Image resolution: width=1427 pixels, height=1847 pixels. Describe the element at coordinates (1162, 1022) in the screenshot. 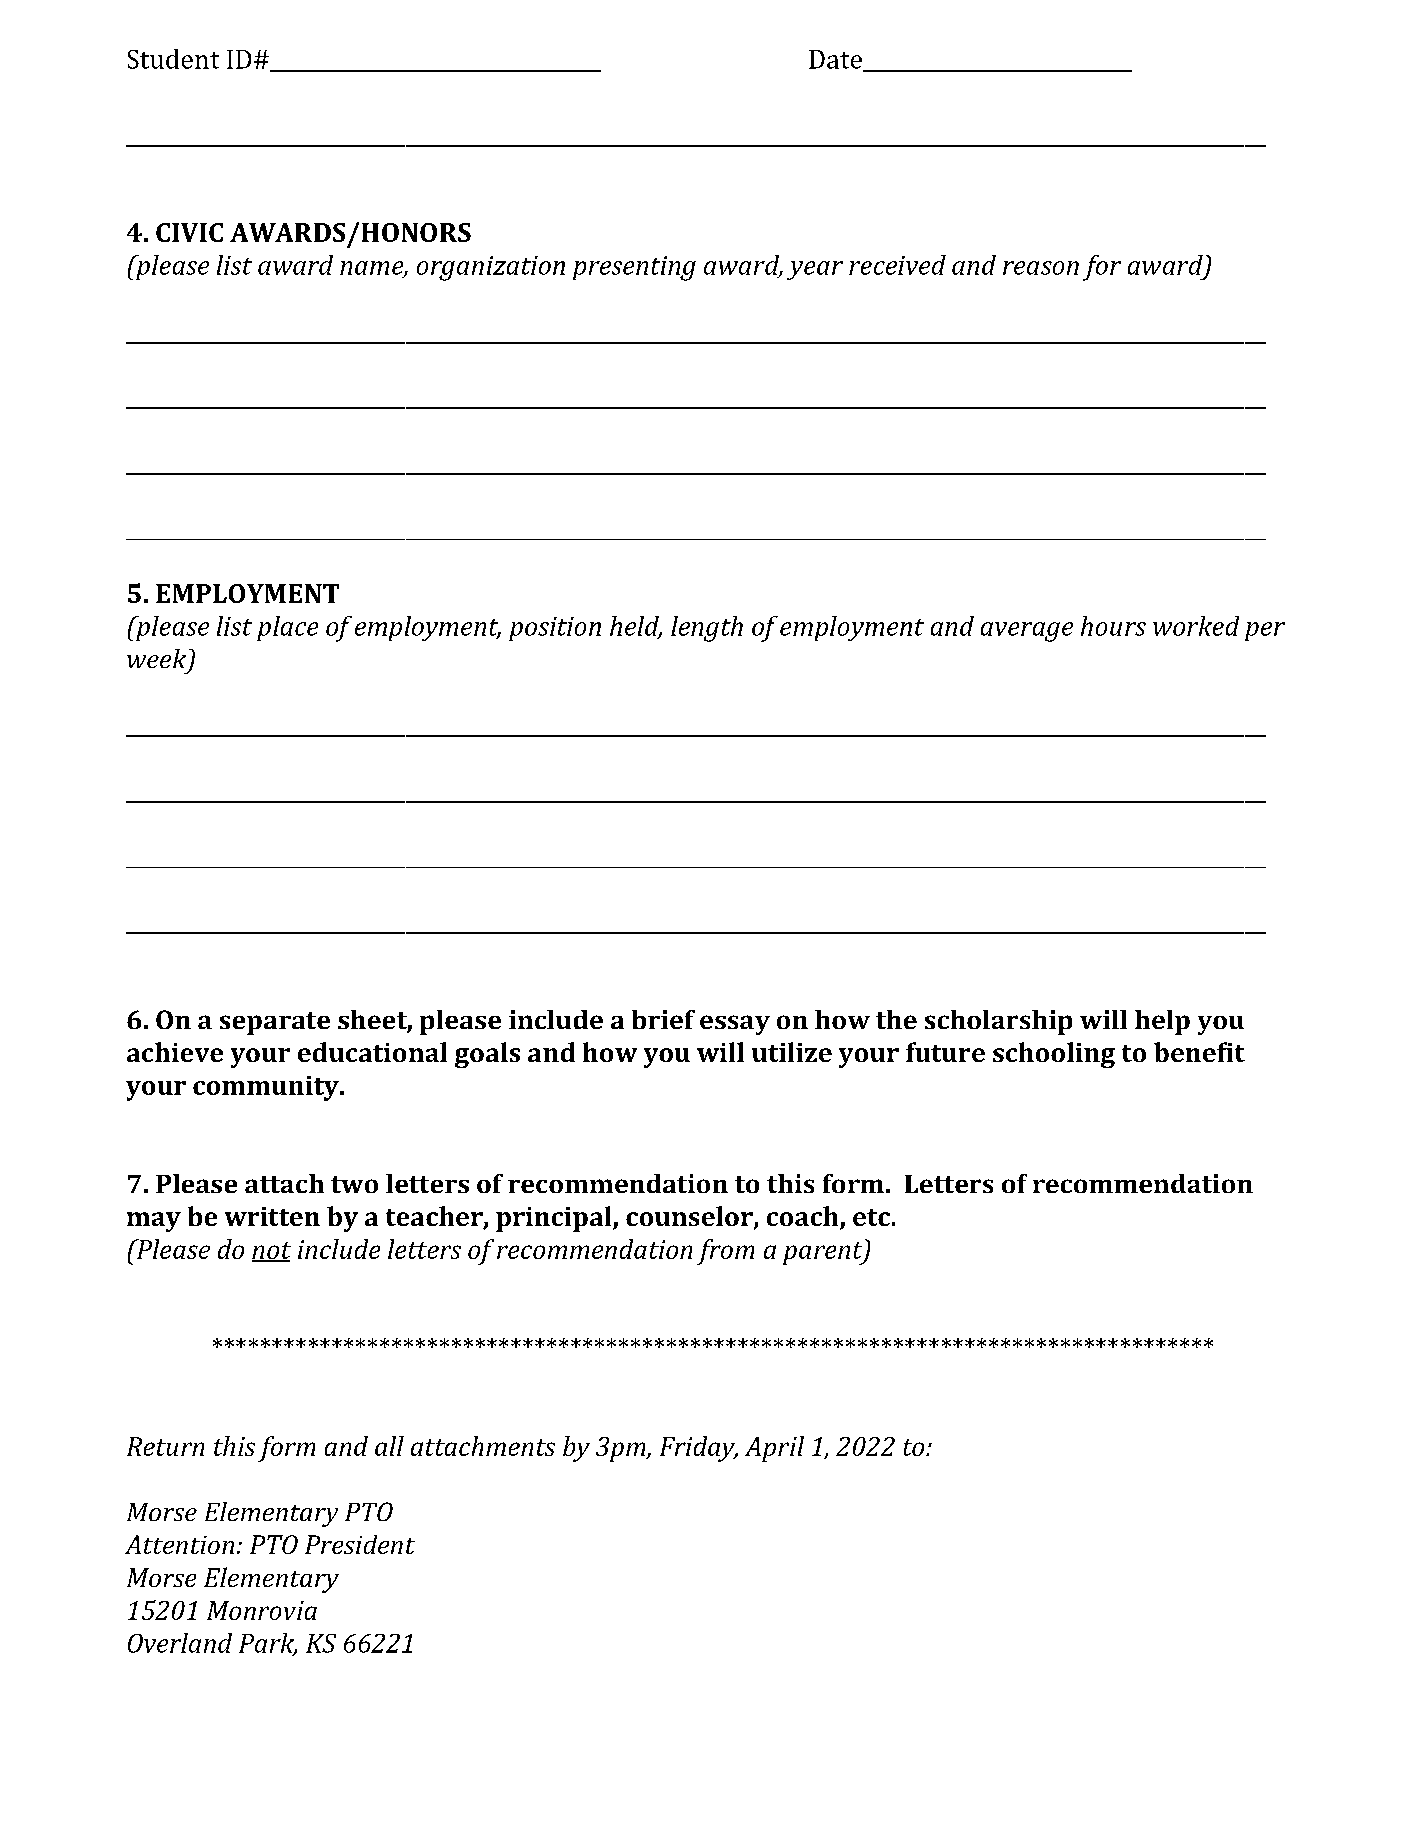

I see `help` at that location.
